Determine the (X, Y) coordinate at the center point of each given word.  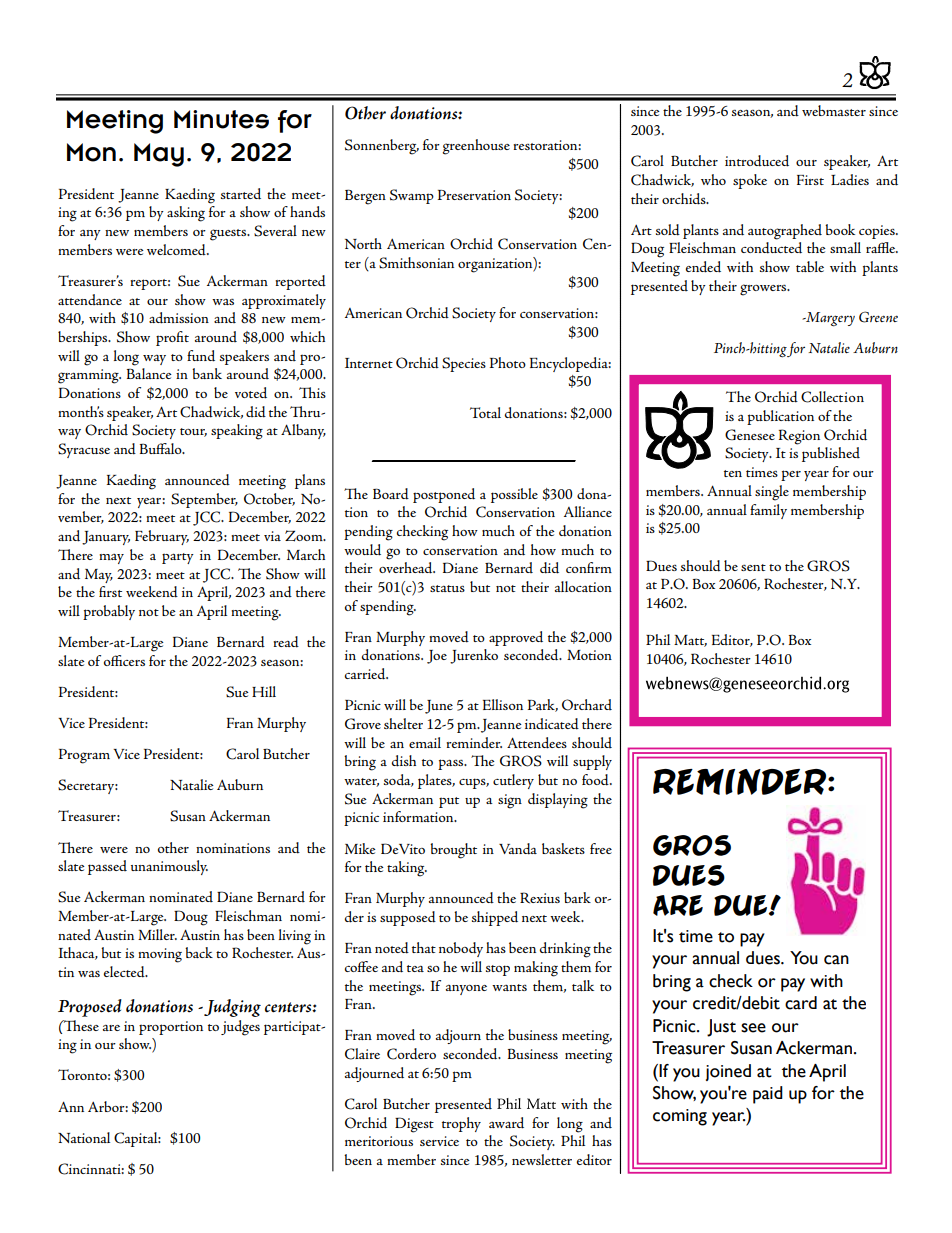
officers (124, 660)
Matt (690, 641)
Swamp (412, 196)
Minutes (221, 119)
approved (516, 638)
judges (240, 1028)
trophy (461, 1124)
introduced (757, 161)
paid (768, 1095)
